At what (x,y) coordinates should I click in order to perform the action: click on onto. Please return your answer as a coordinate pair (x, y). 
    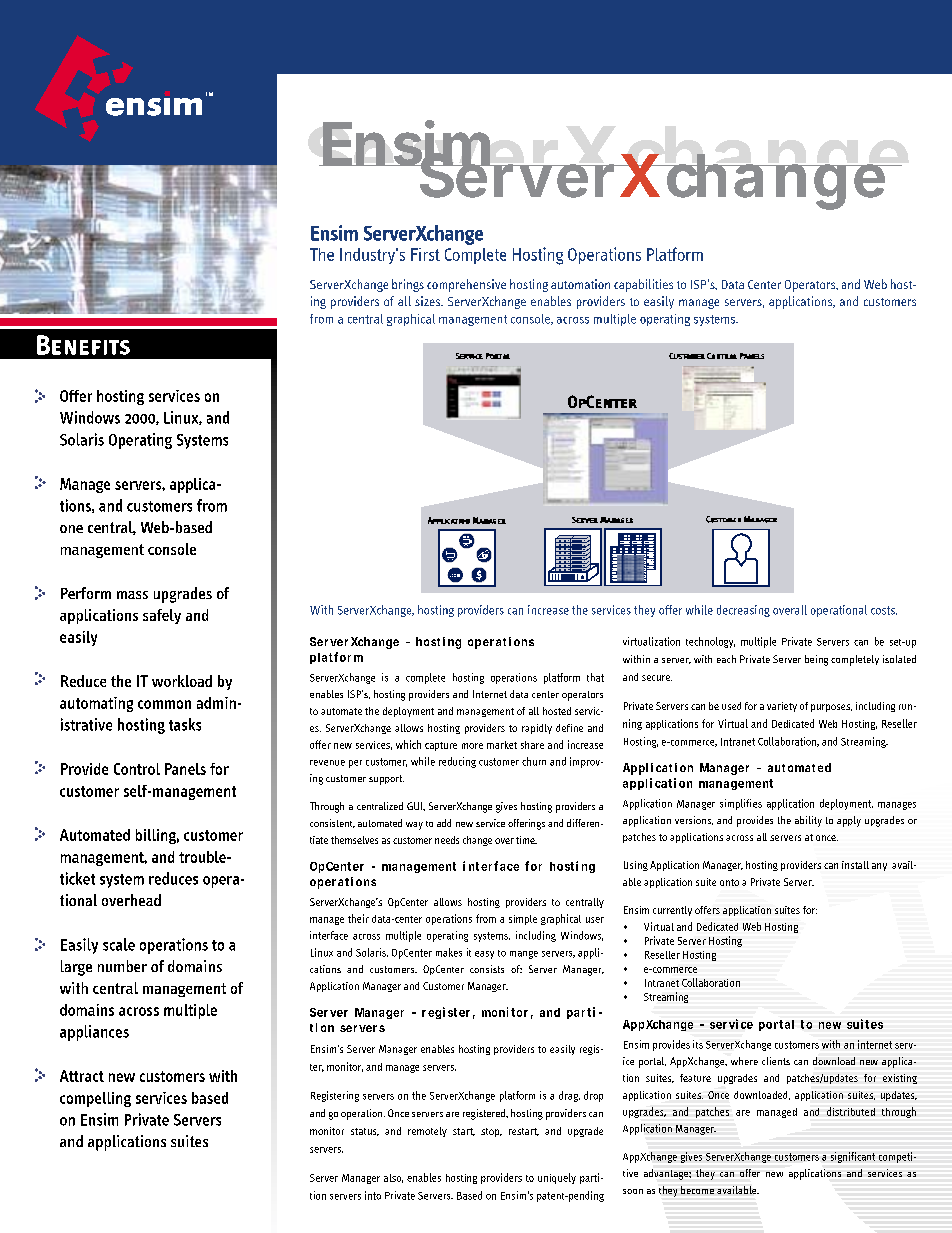
    Looking at the image, I should click on (729, 882).
